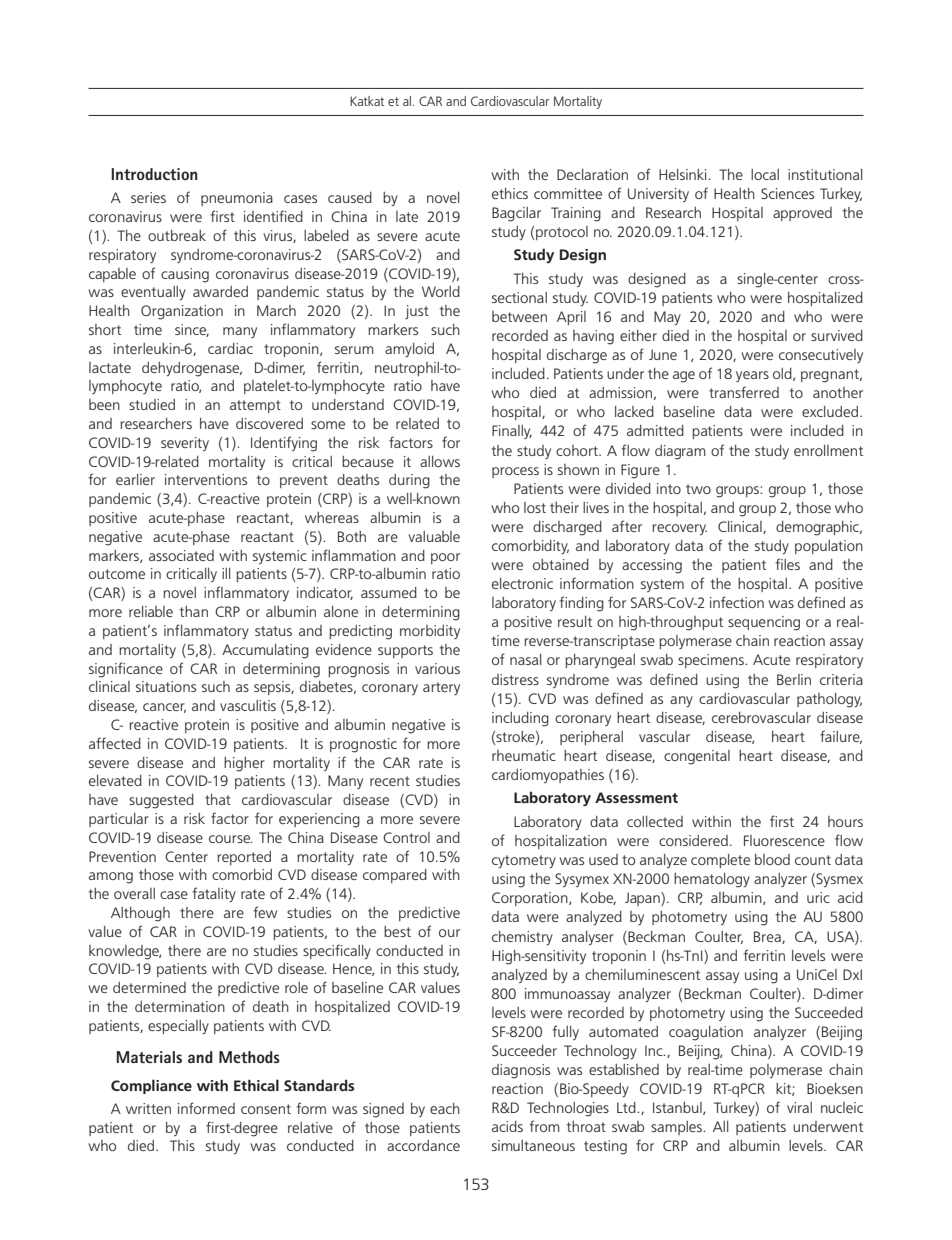 The height and width of the document is (1240, 952). I want to click on viral, so click(799, 1107).
